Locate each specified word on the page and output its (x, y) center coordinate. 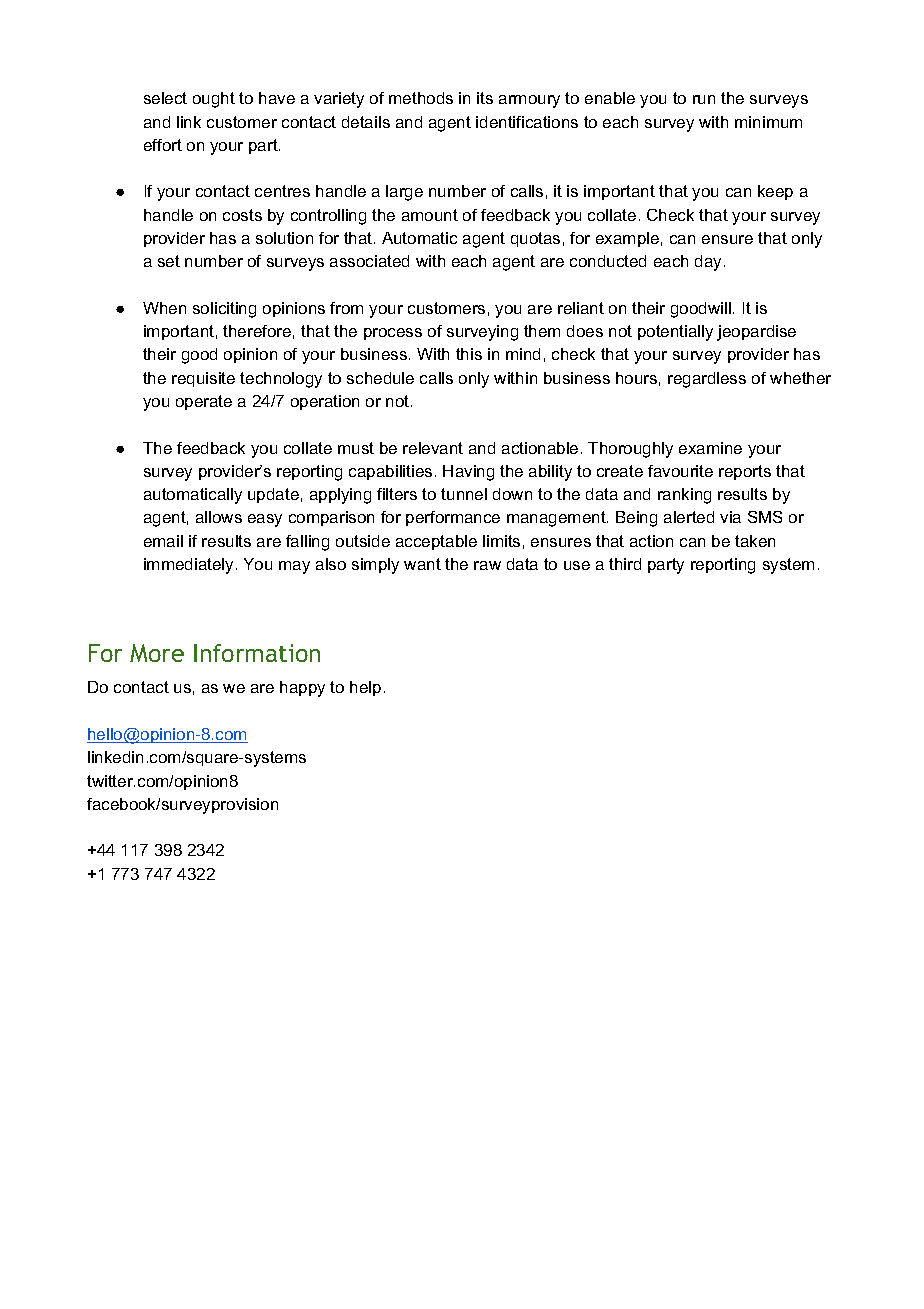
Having (468, 473)
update (273, 495)
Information (257, 653)
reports (745, 472)
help (365, 688)
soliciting (224, 310)
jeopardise (756, 333)
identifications (527, 122)
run (704, 99)
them (542, 331)
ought (214, 100)
